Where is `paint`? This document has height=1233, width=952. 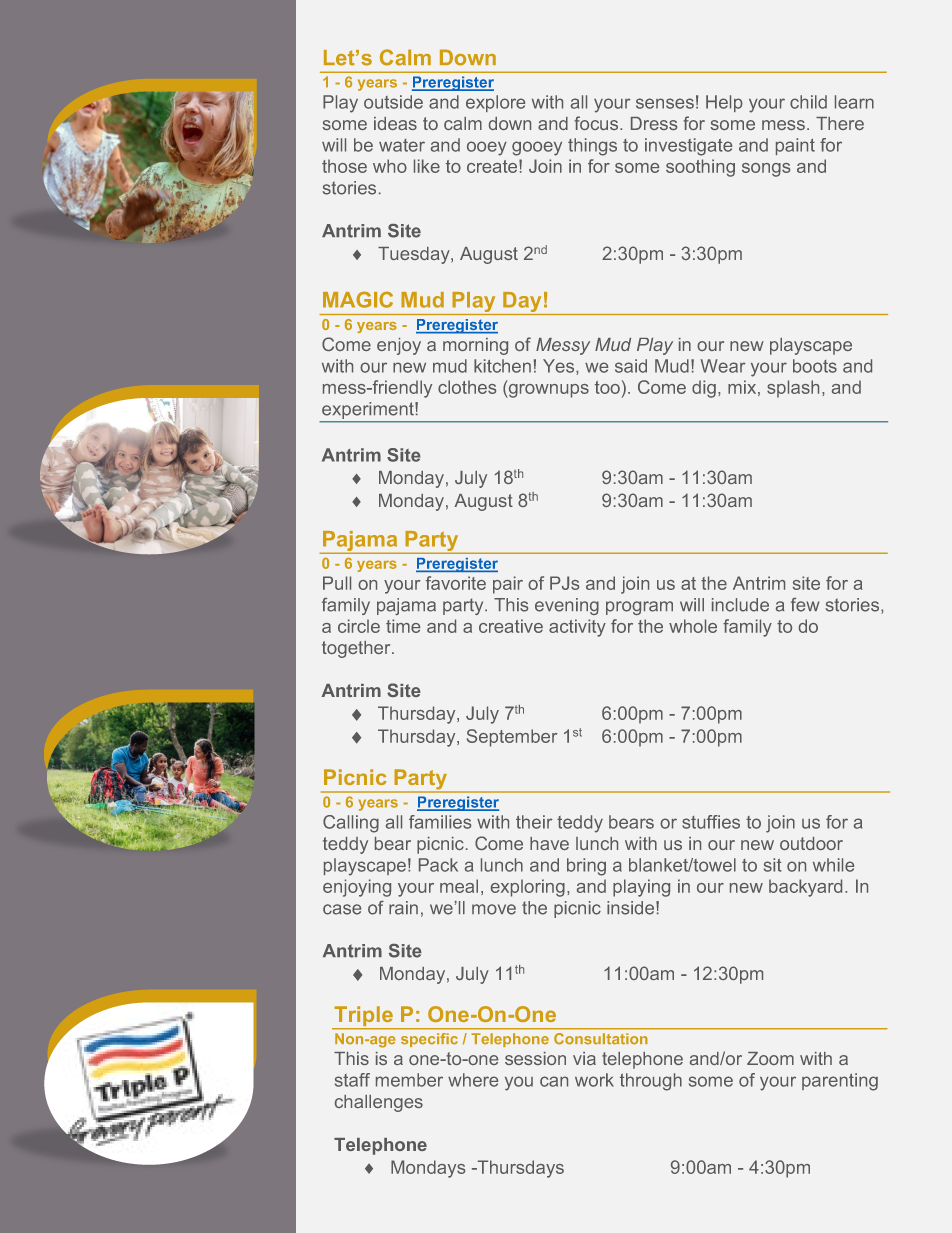
paint is located at coordinates (795, 146).
